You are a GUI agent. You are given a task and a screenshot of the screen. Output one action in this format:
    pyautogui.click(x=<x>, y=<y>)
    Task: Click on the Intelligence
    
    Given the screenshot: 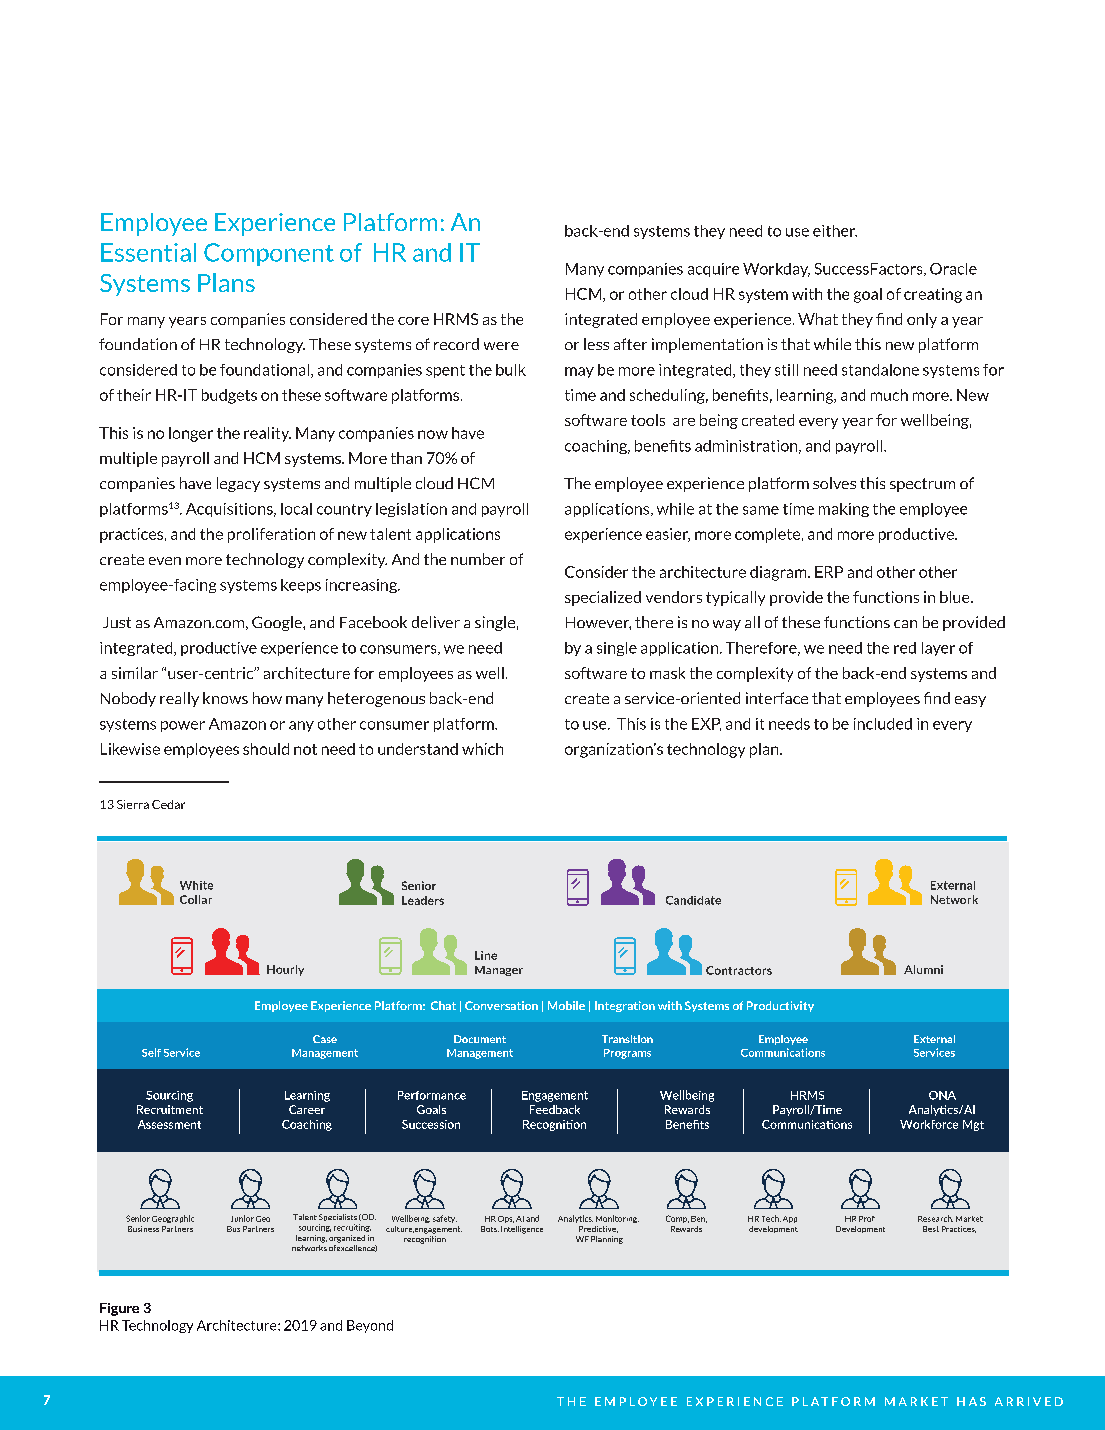 What is the action you would take?
    pyautogui.click(x=522, y=1230)
